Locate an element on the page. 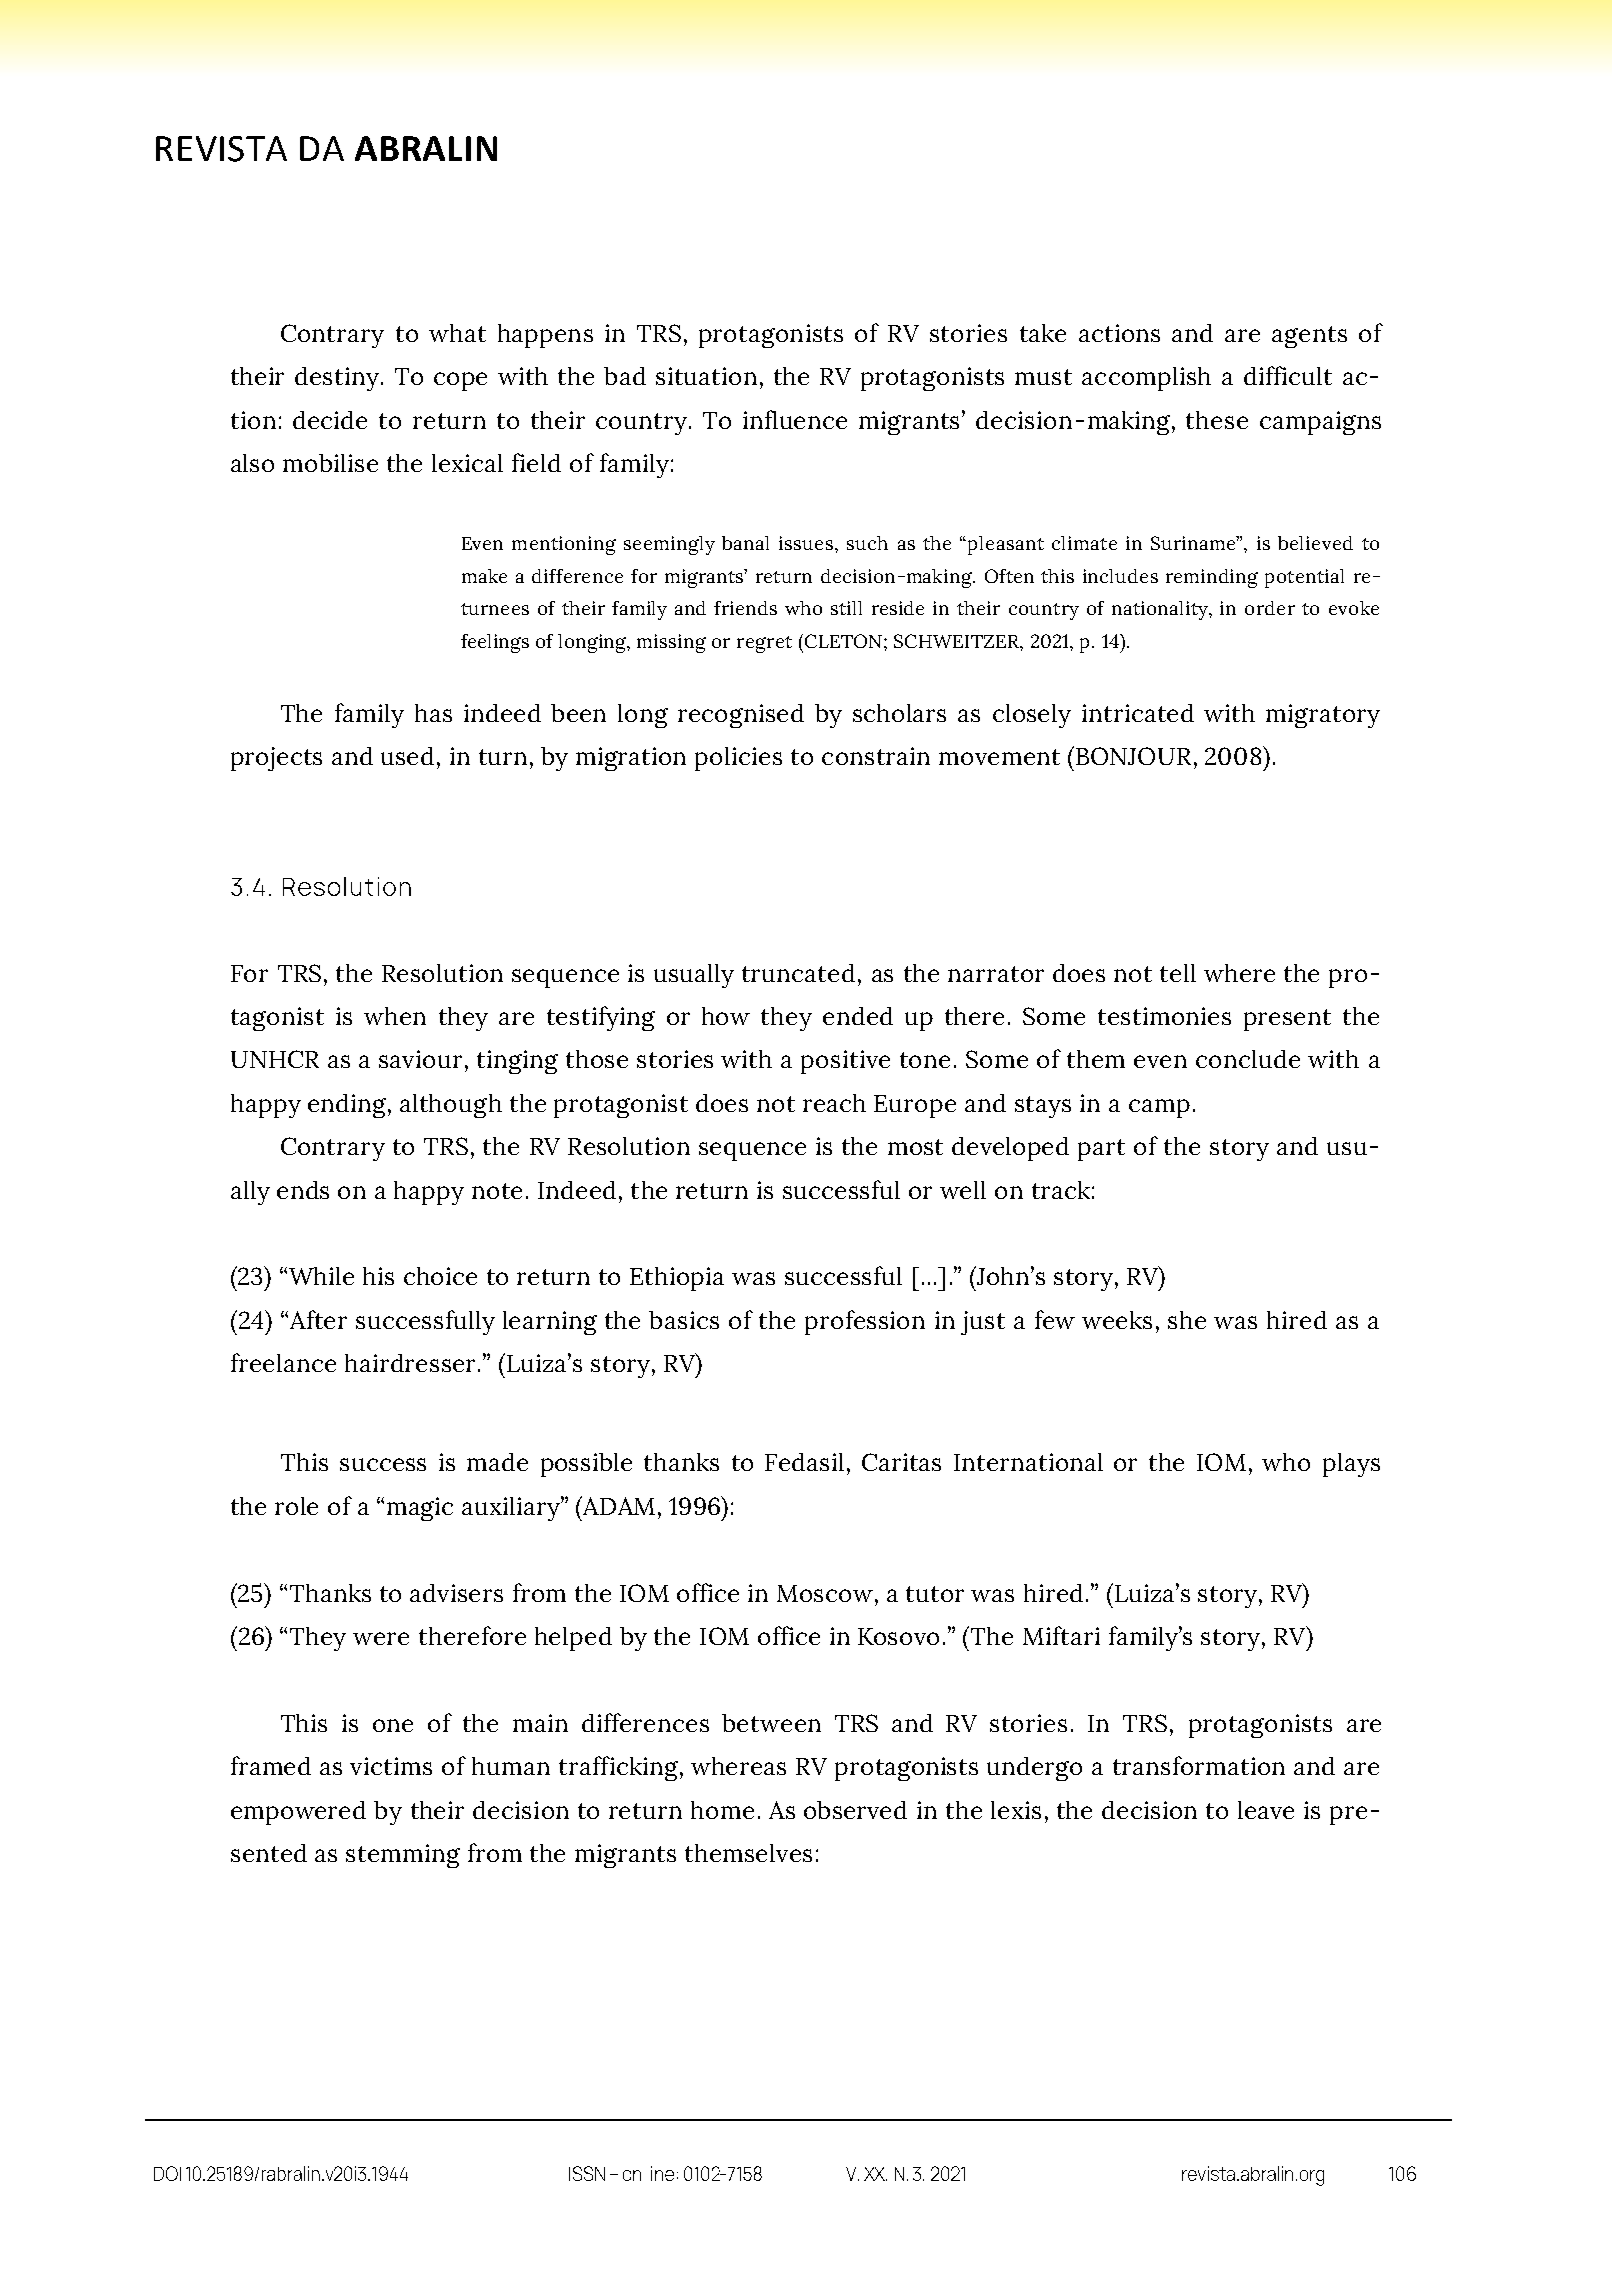 The image size is (1612, 2282). victims is located at coordinates (391, 1766).
